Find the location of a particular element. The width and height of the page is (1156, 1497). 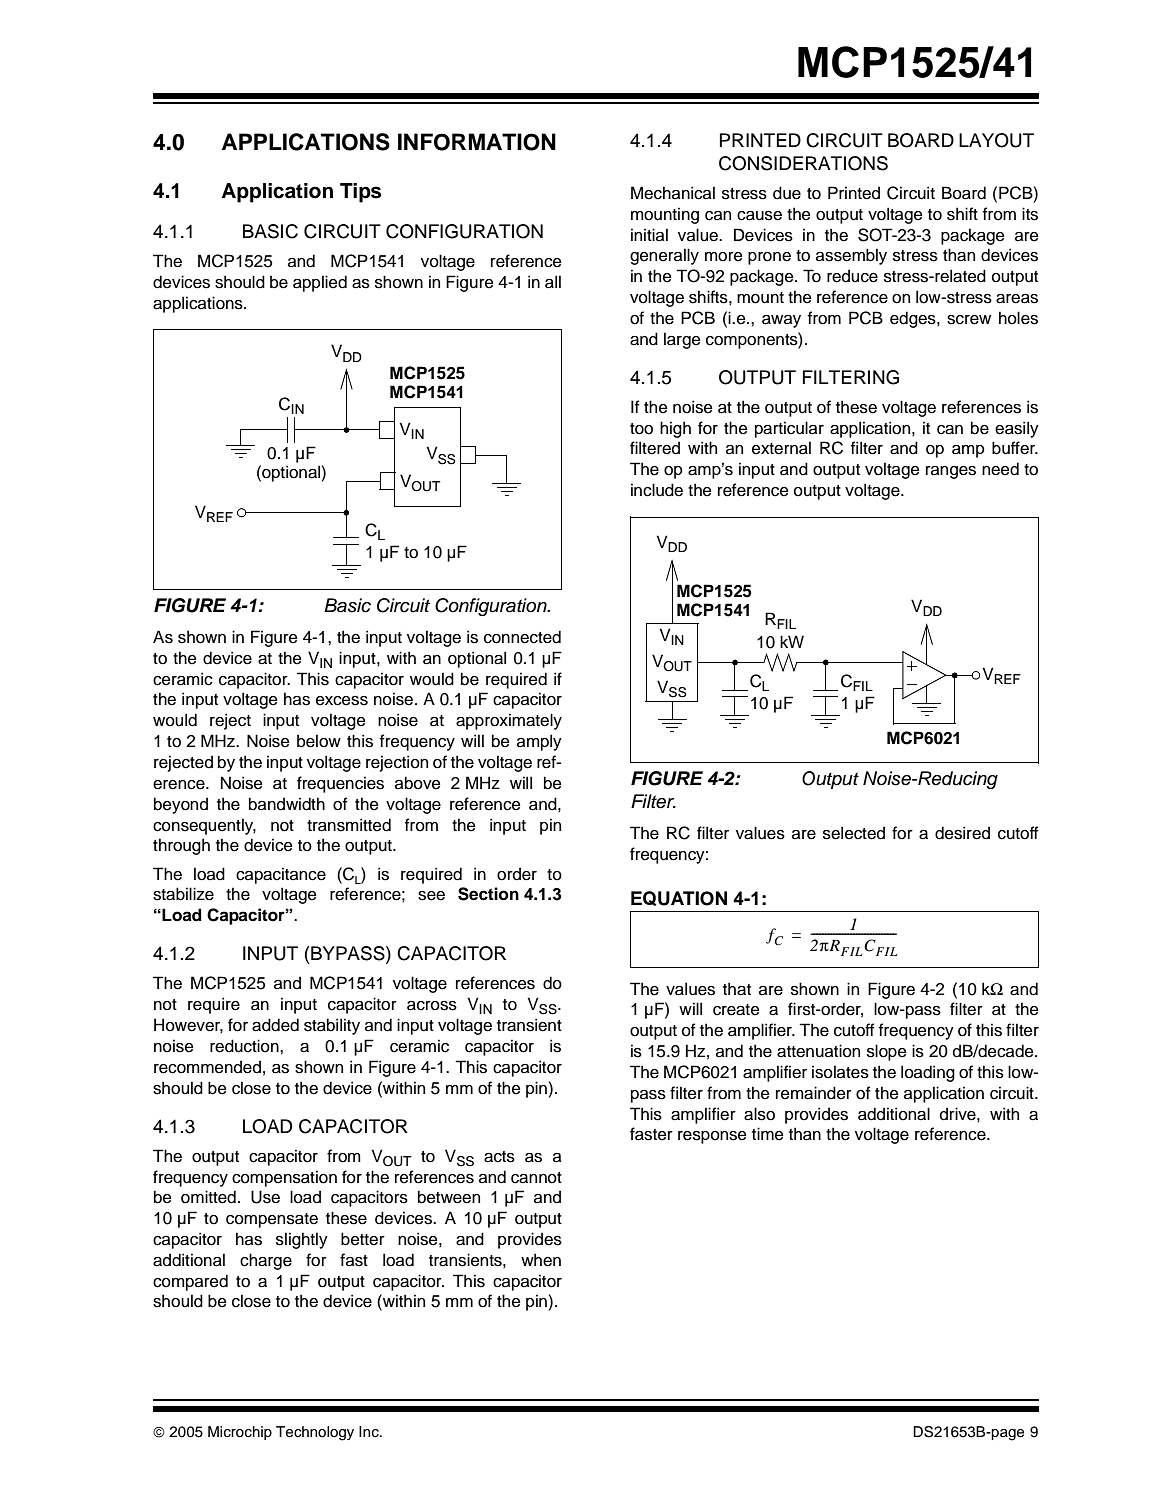

Technology is located at coordinates (315, 1433).
